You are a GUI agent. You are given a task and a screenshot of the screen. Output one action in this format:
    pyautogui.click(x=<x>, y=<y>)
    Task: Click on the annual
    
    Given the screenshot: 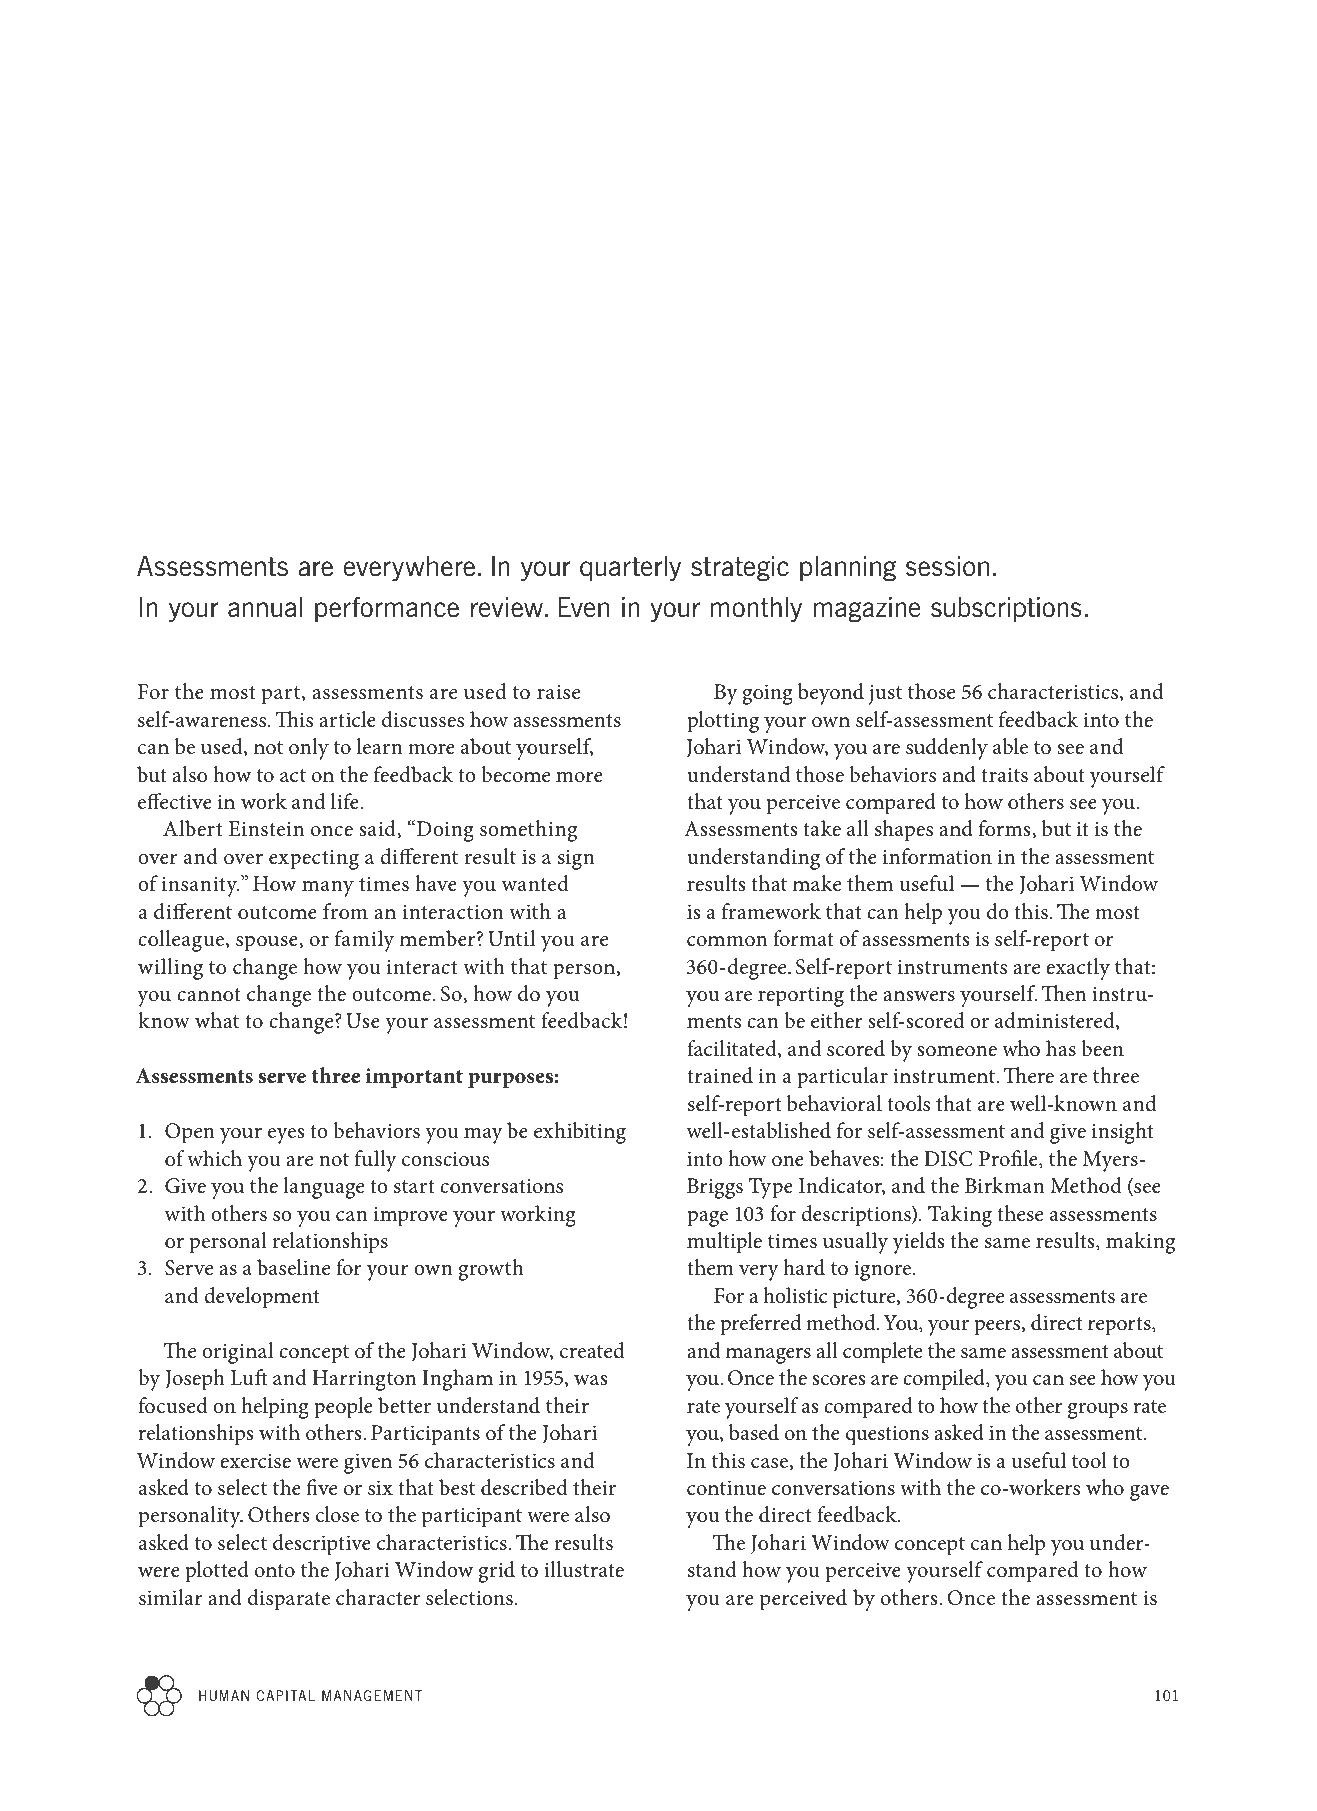 What is the action you would take?
    pyautogui.click(x=265, y=607)
